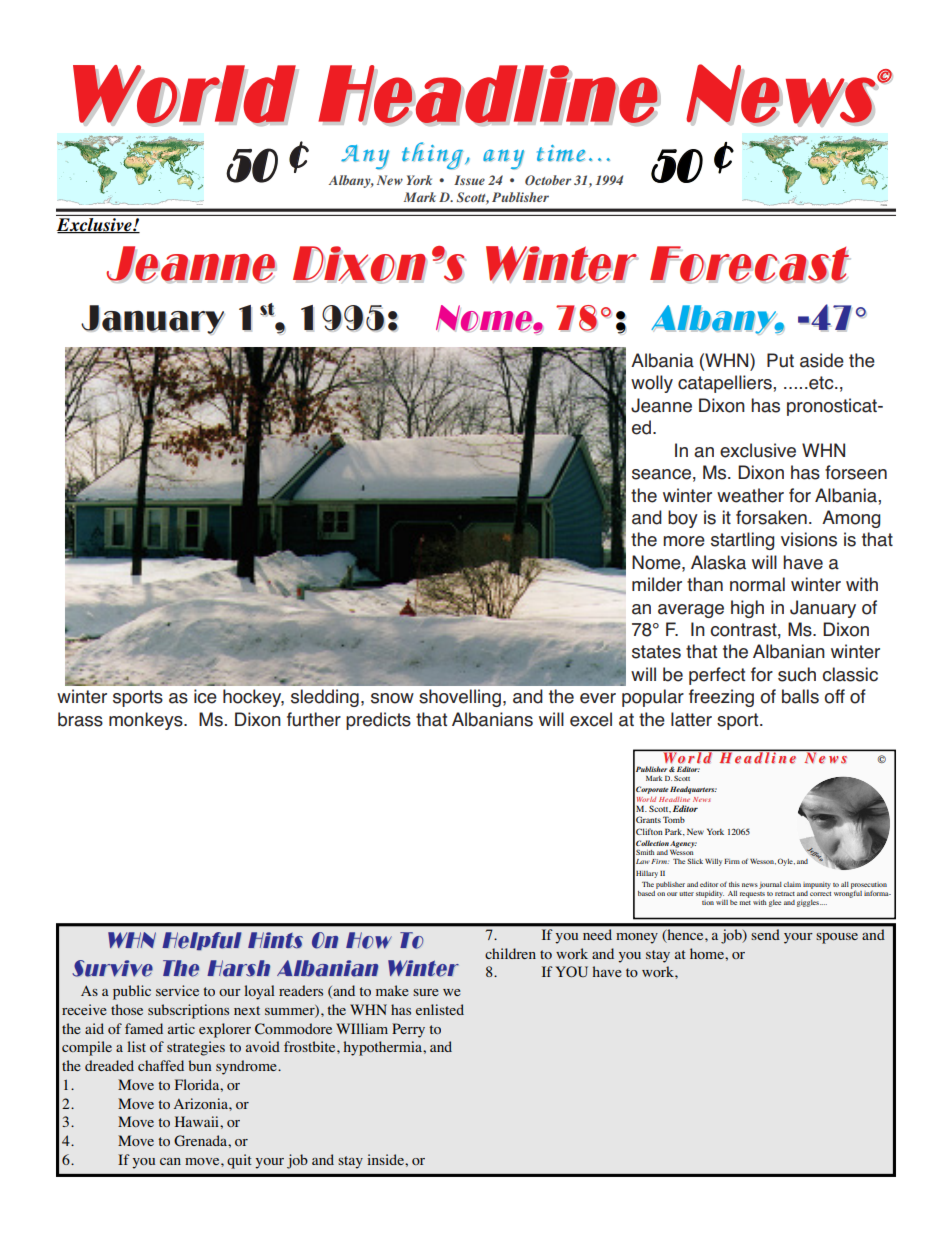  I want to click on October, so click(548, 180).
